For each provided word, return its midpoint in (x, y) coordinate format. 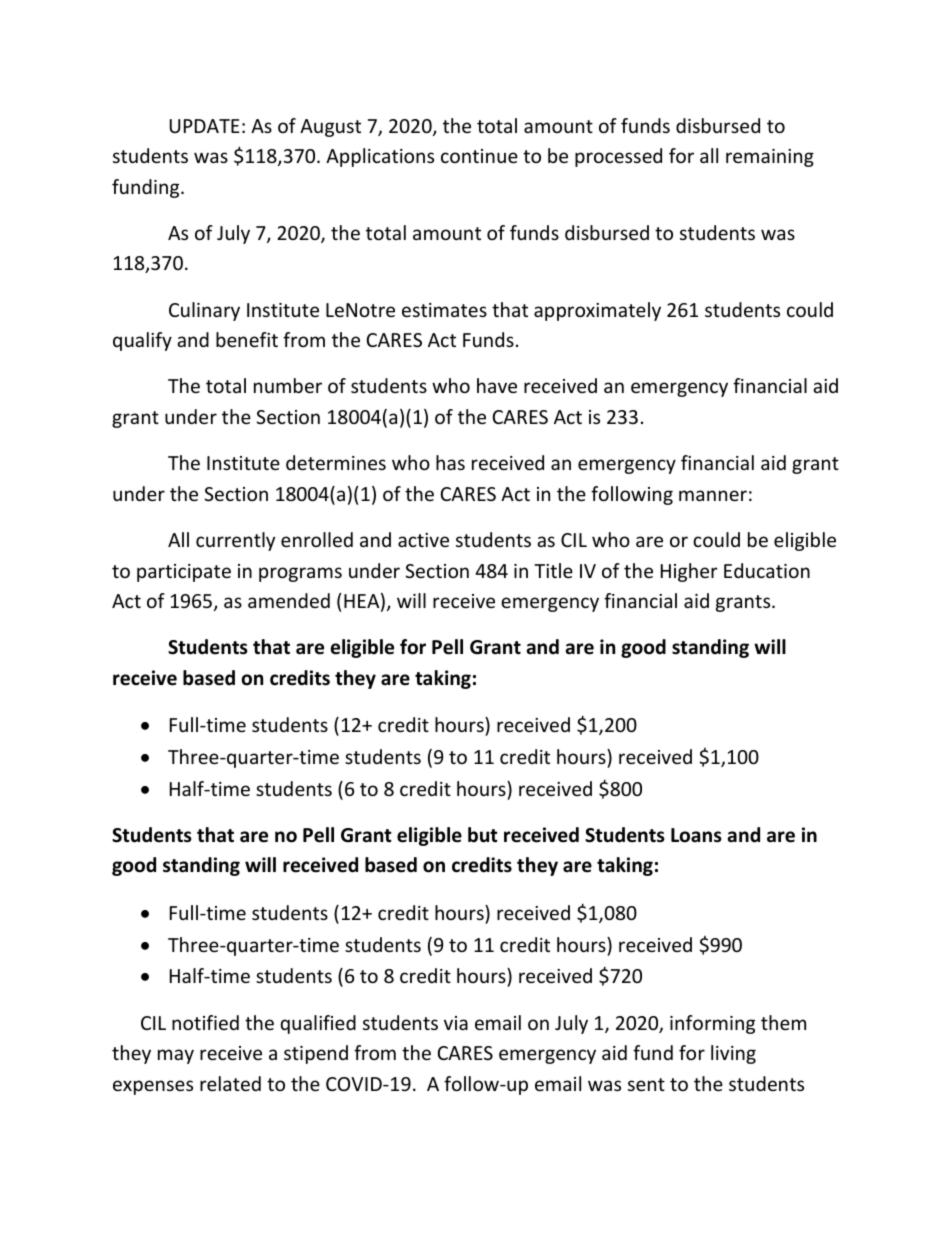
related (230, 1083)
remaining (770, 158)
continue (479, 156)
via (456, 1023)
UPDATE (205, 126)
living (733, 1054)
